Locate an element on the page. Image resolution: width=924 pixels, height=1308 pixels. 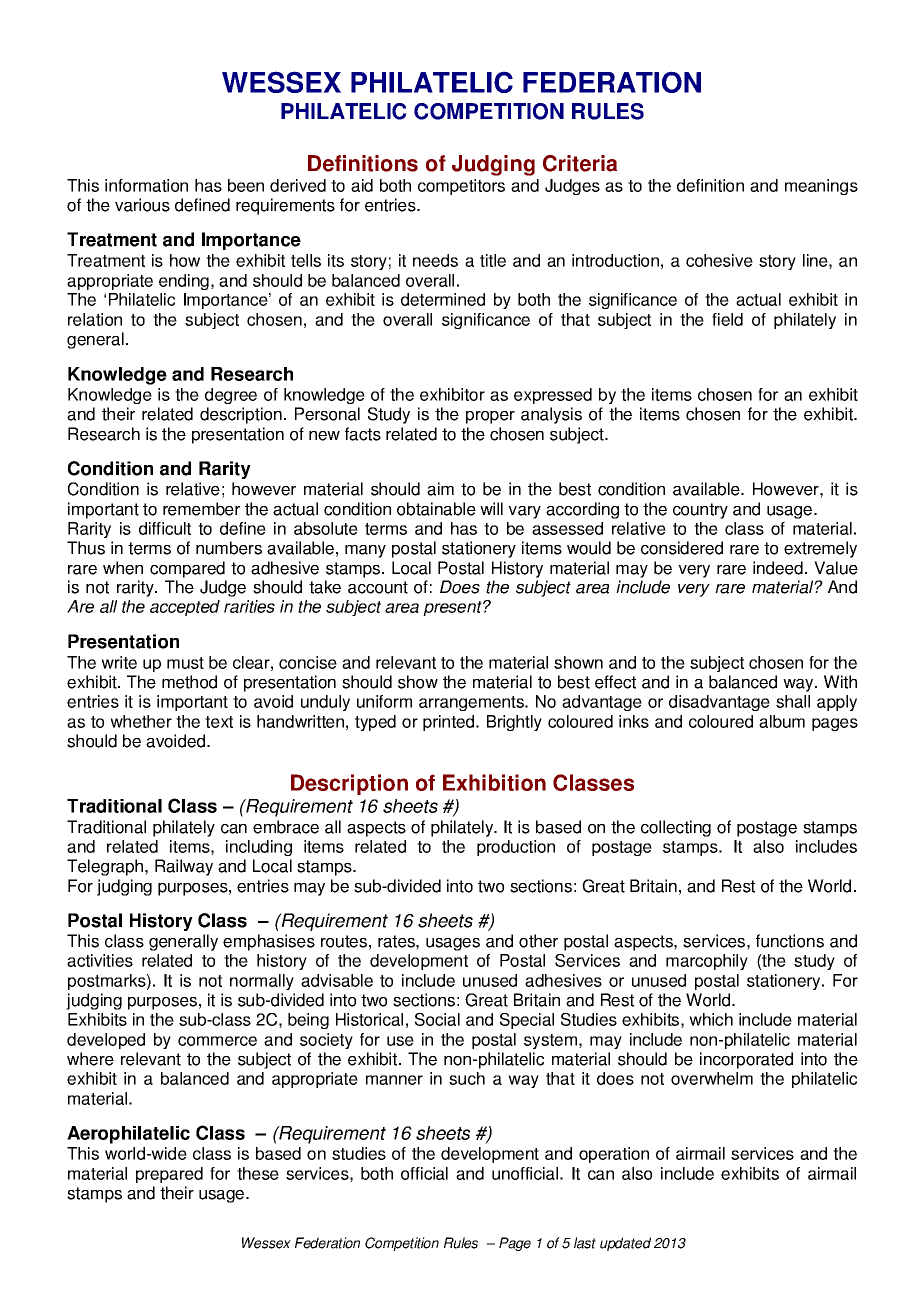
remember is located at coordinates (201, 509).
